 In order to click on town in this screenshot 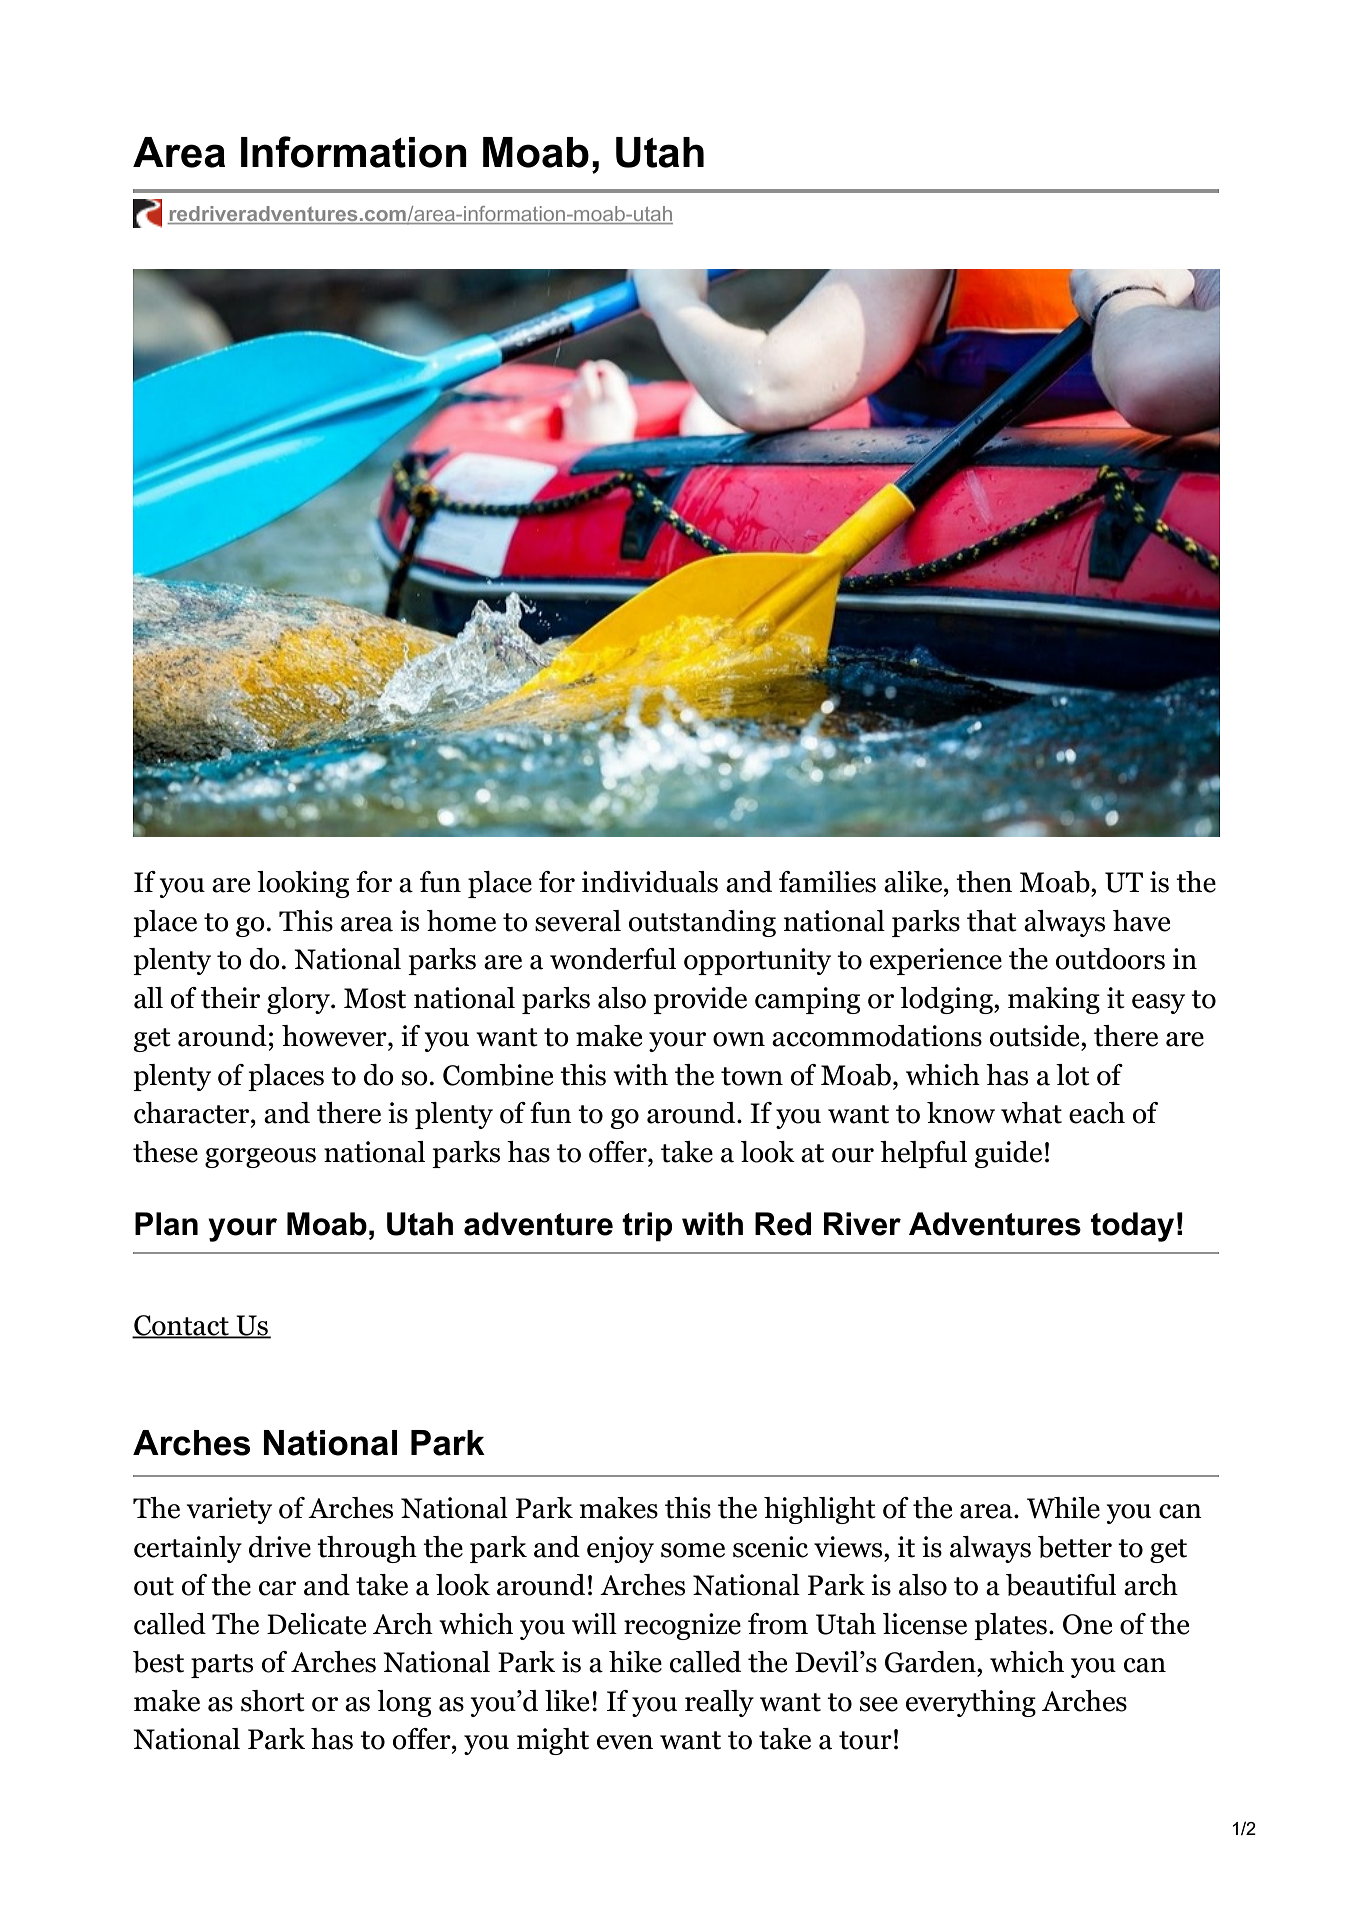, I will do `click(752, 1076)`.
